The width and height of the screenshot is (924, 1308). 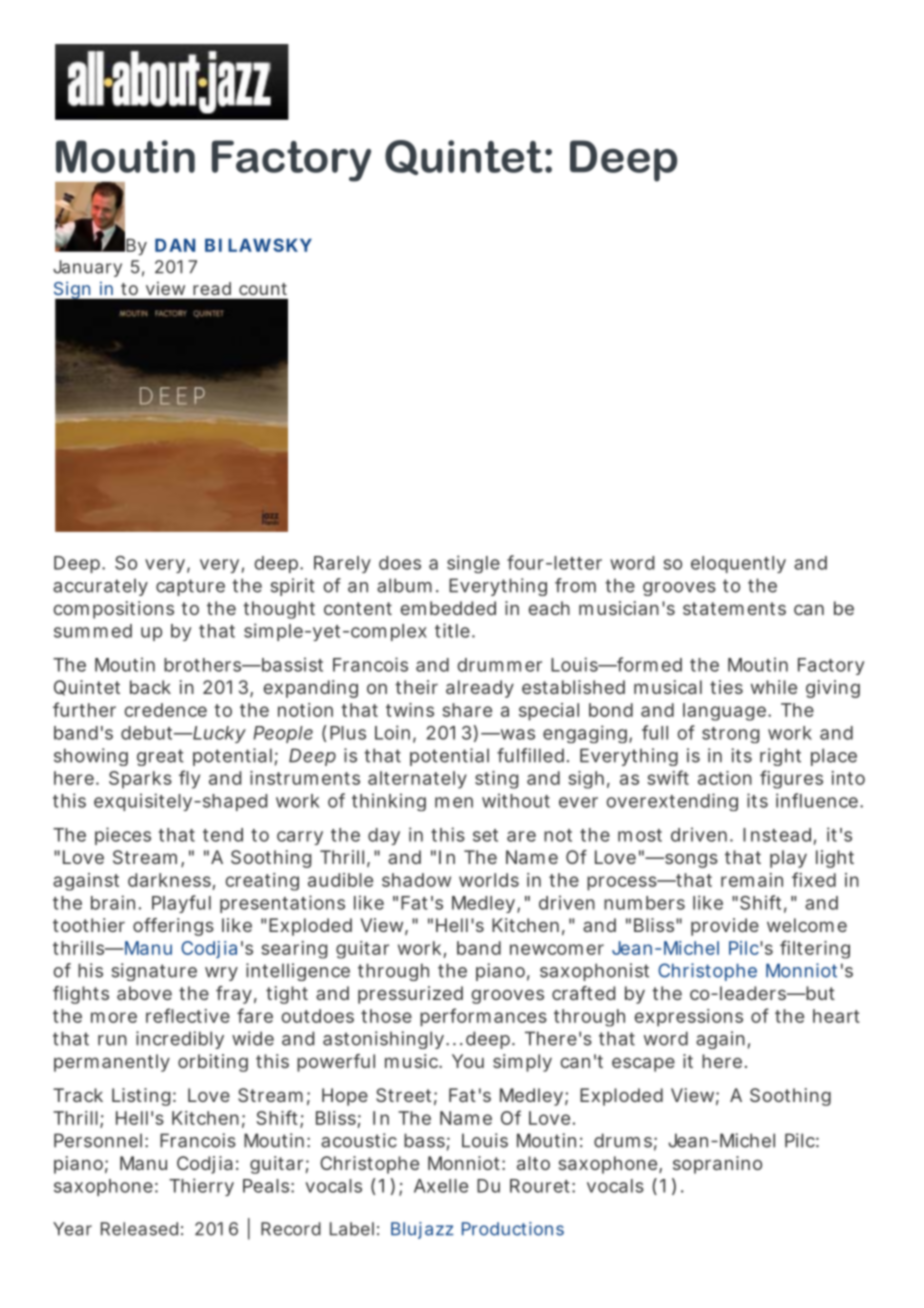 I want to click on Thierry, so click(x=201, y=1187).
